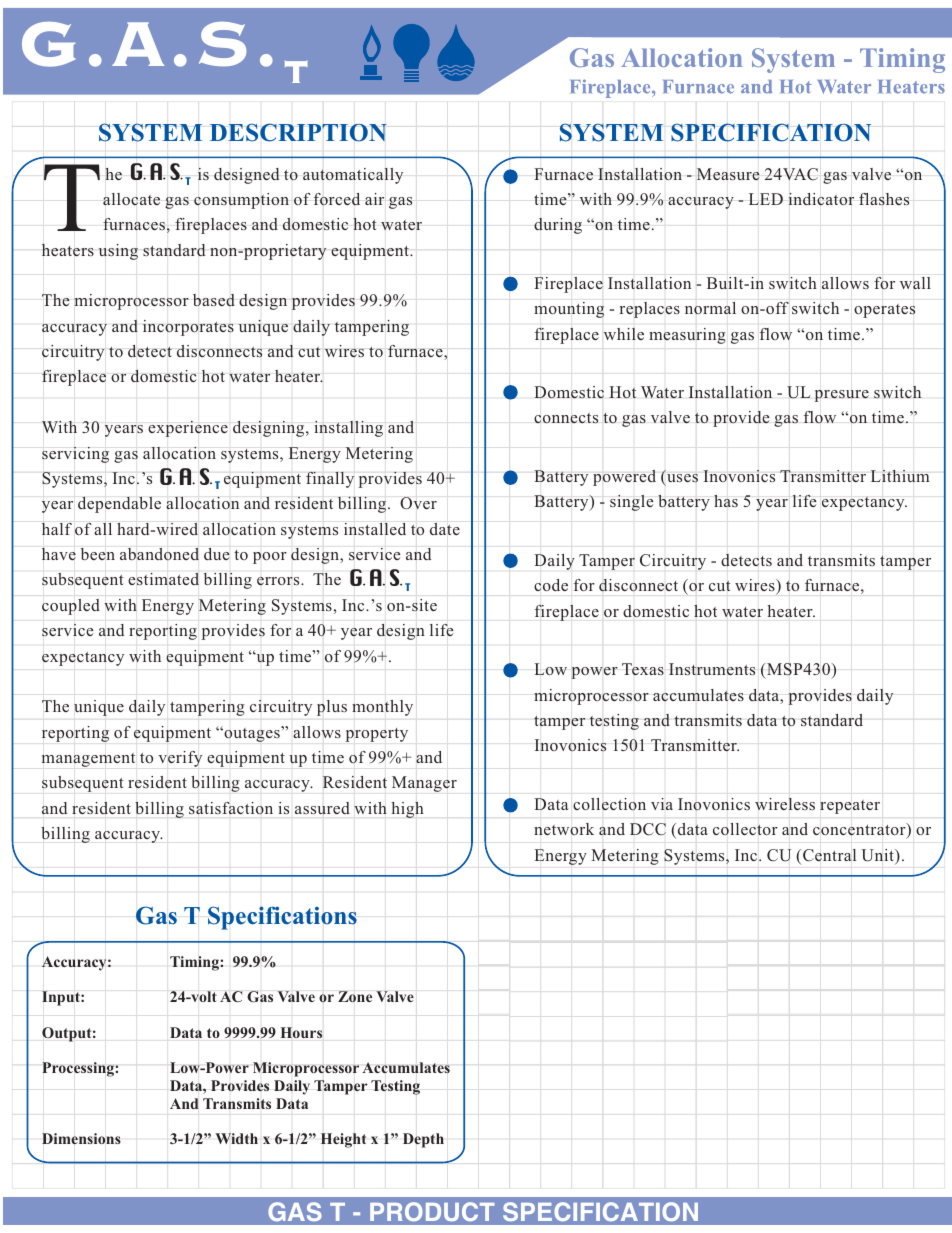 This document has height=1233, width=952. I want to click on during, so click(558, 226).
